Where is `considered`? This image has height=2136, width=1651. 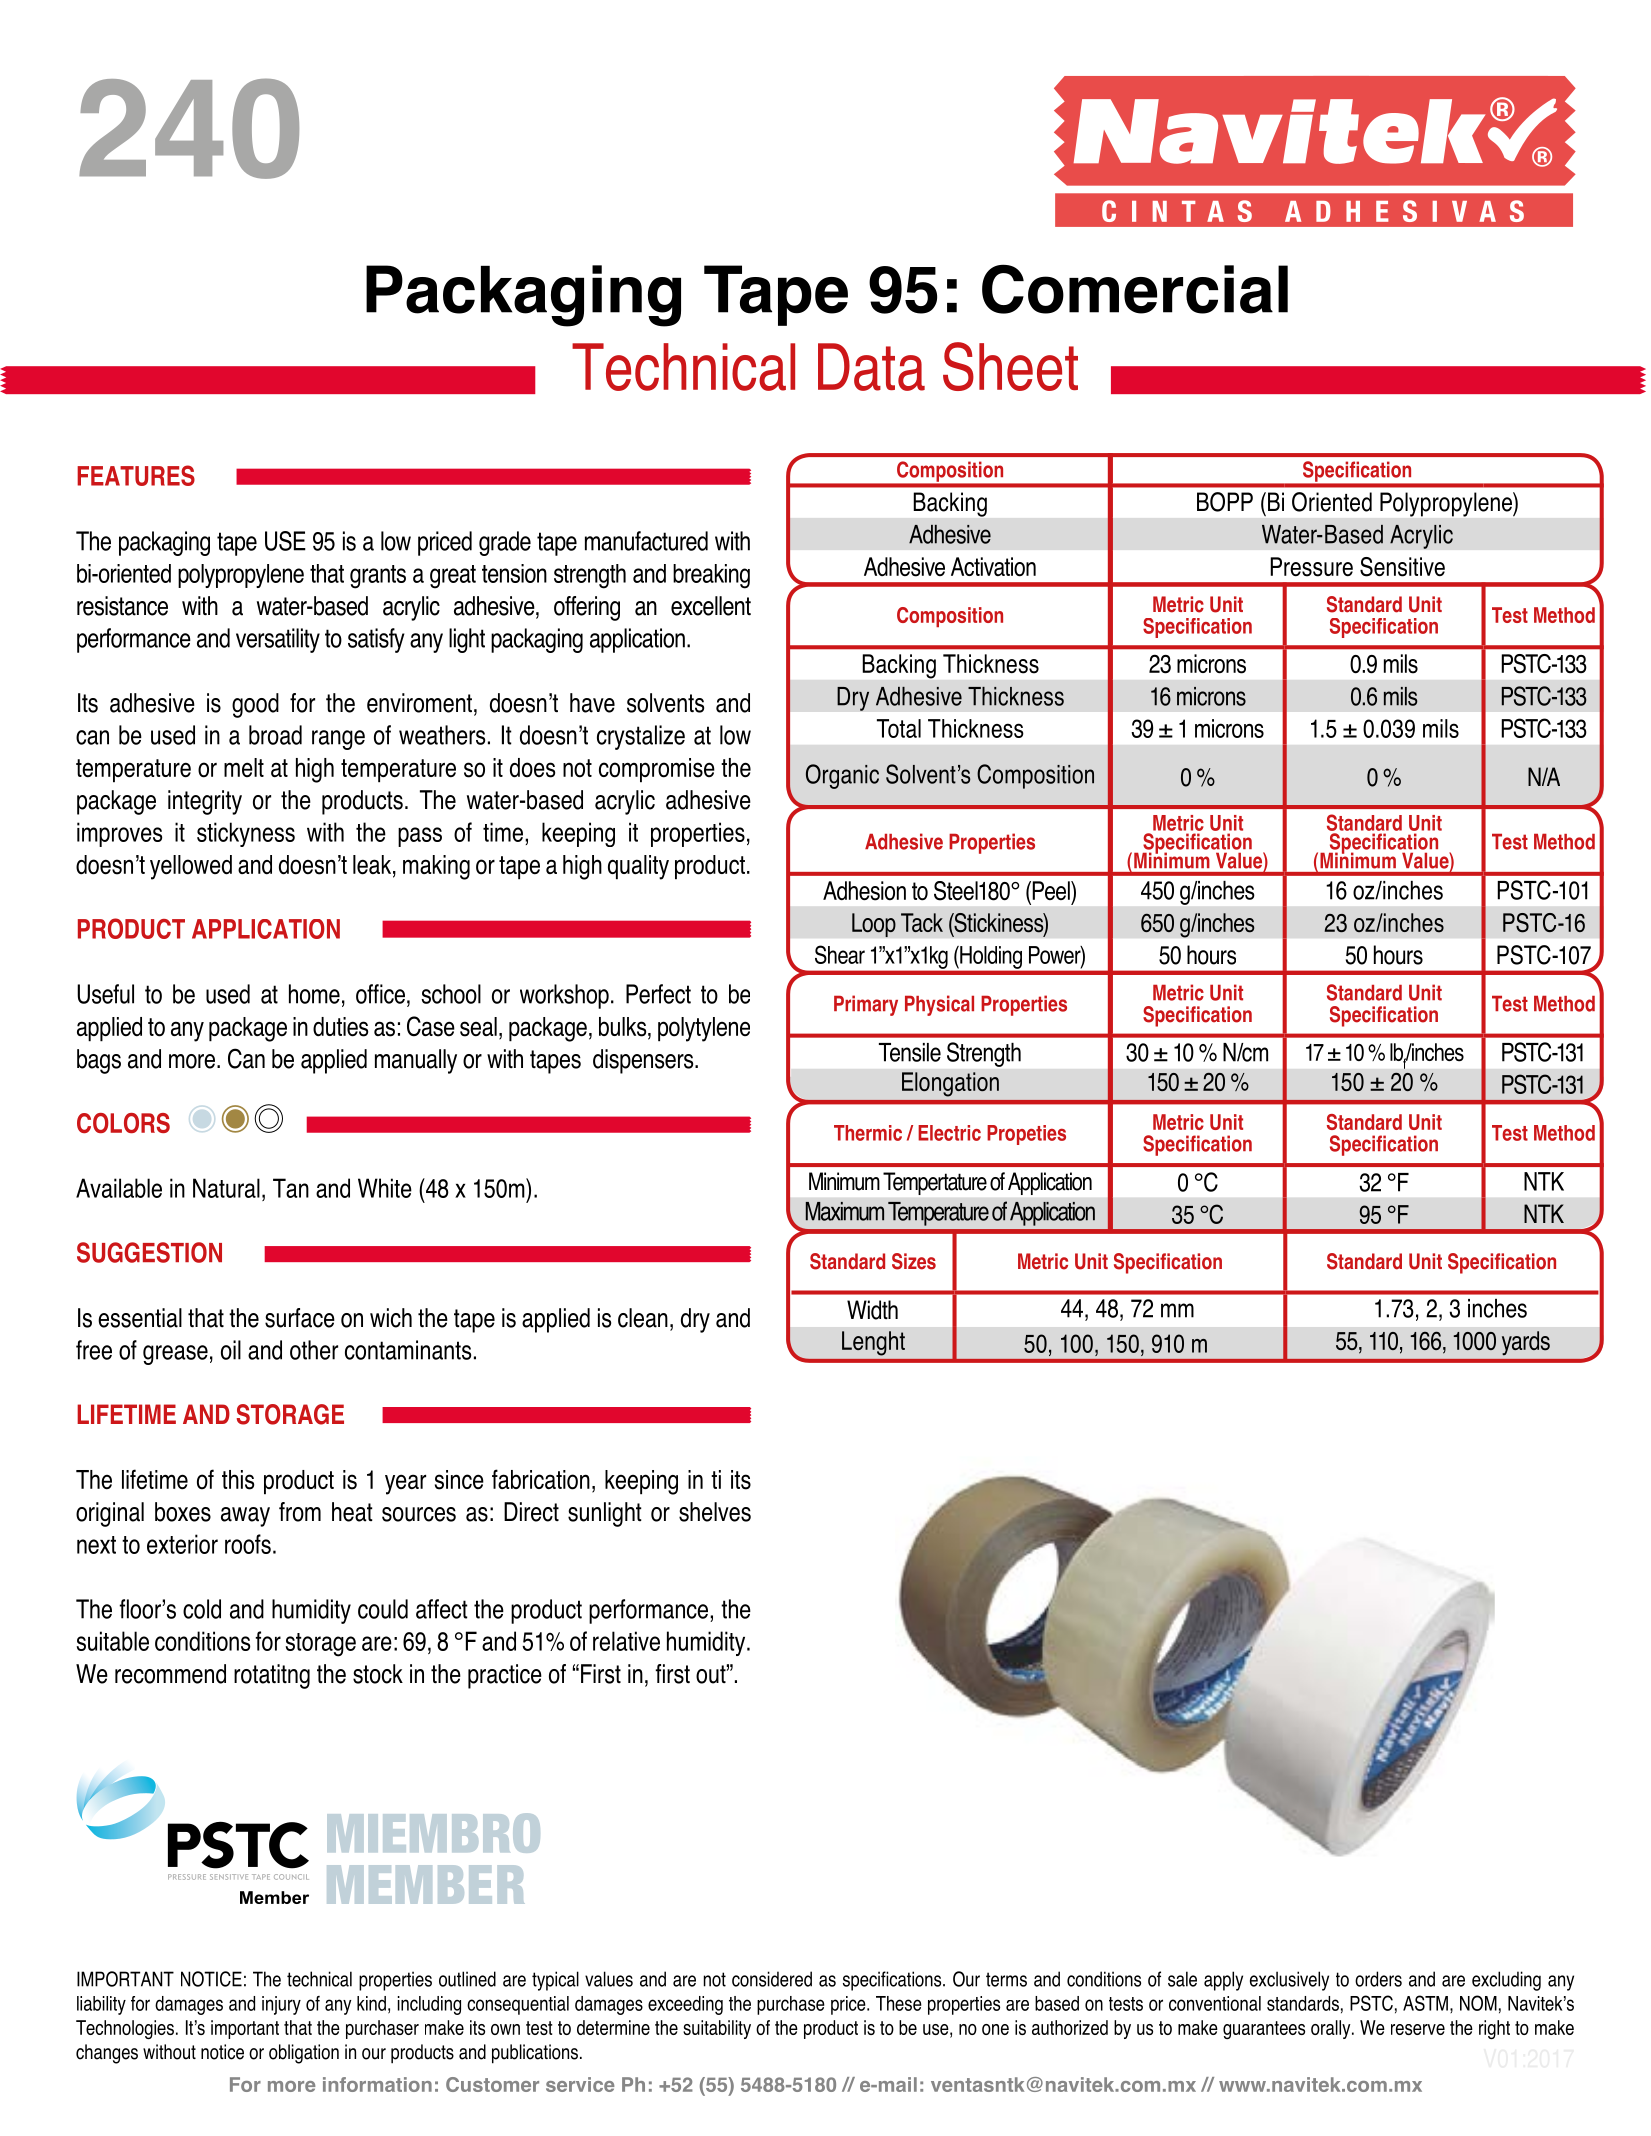
considered is located at coordinates (772, 1979).
